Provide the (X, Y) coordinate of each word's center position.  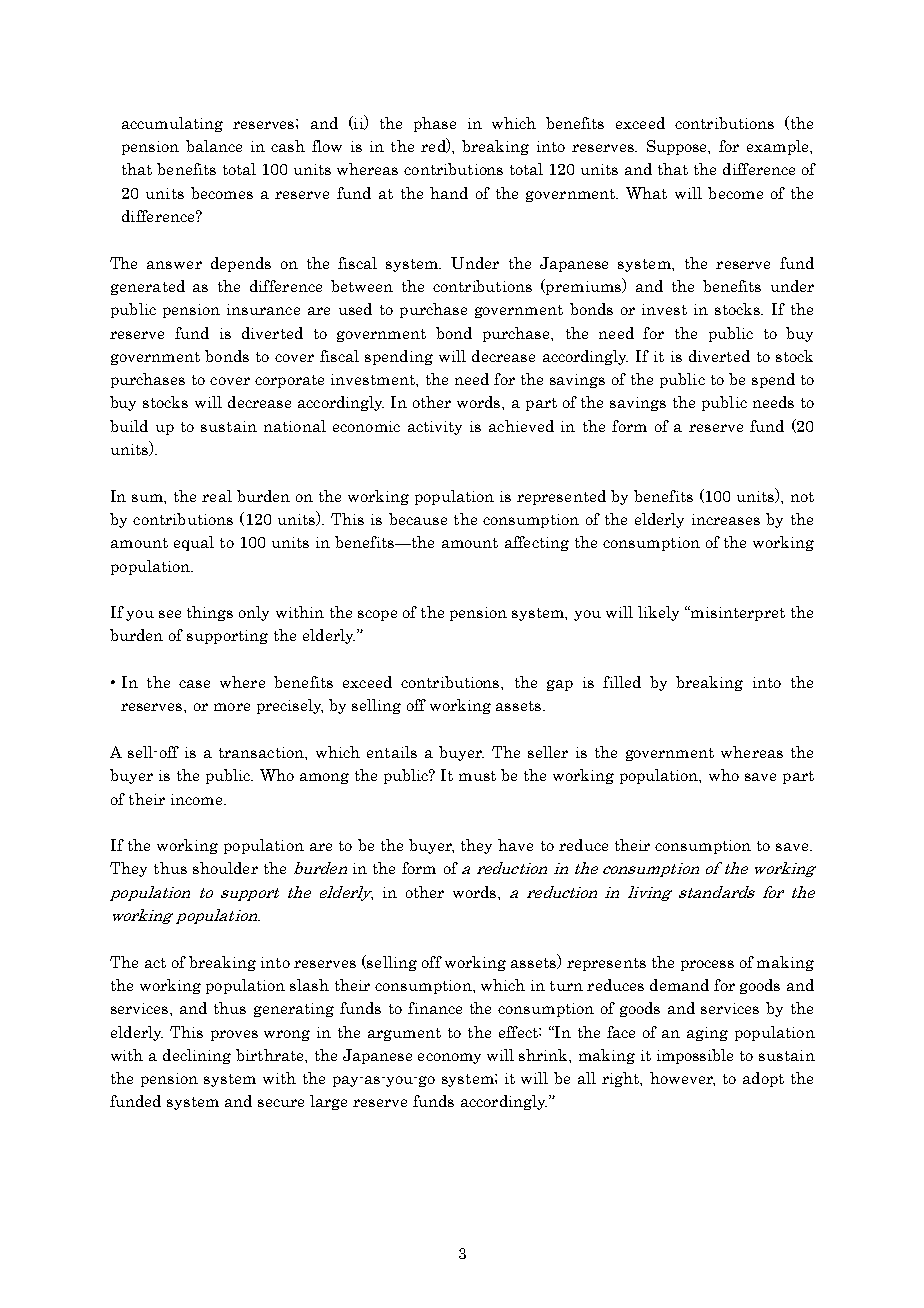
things (210, 613)
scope (377, 615)
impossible (695, 1056)
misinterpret (737, 613)
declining (197, 1056)
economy (449, 1058)
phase (435, 124)
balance (214, 146)
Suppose (678, 147)
